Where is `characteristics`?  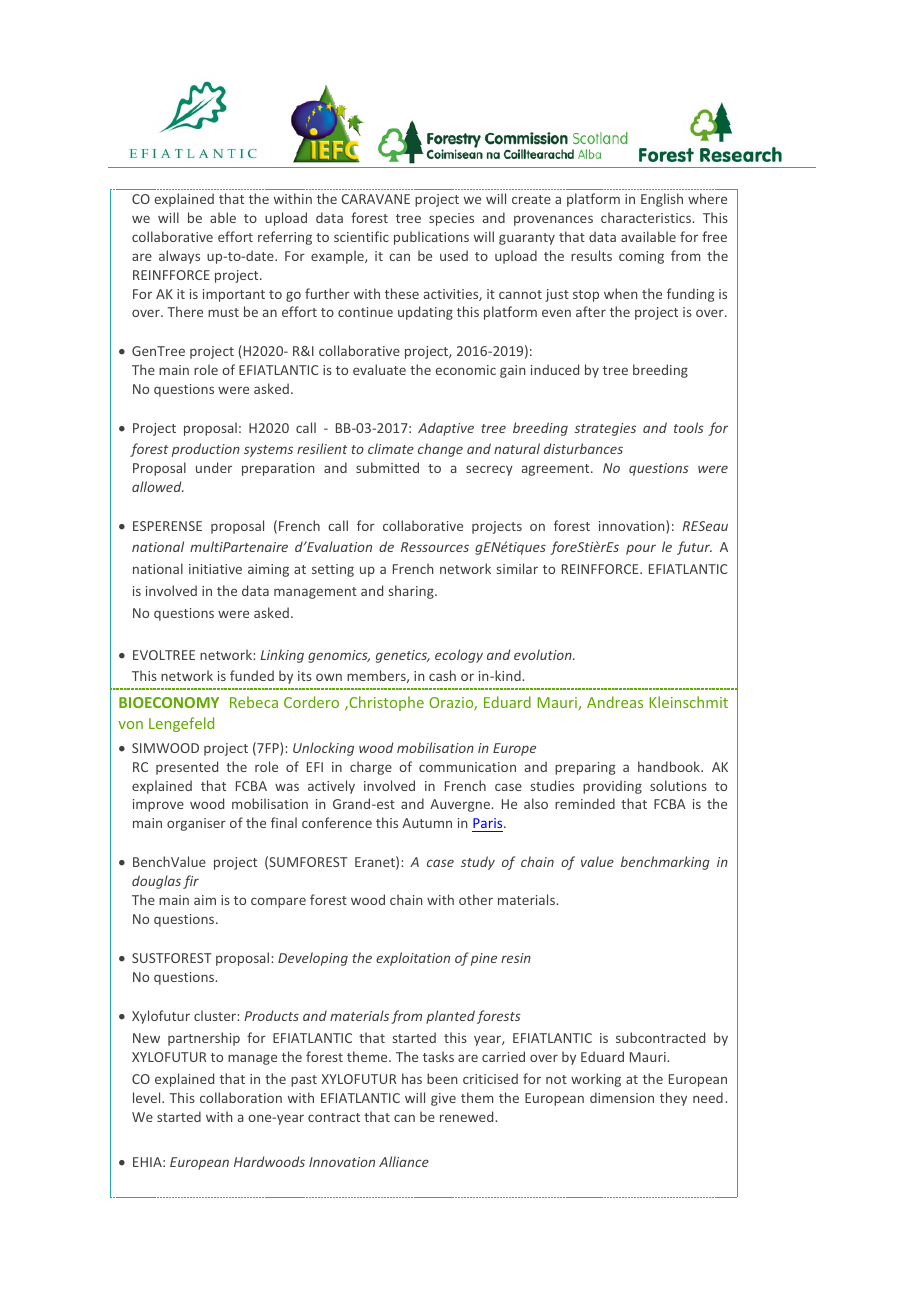
characteristics is located at coordinates (647, 217).
